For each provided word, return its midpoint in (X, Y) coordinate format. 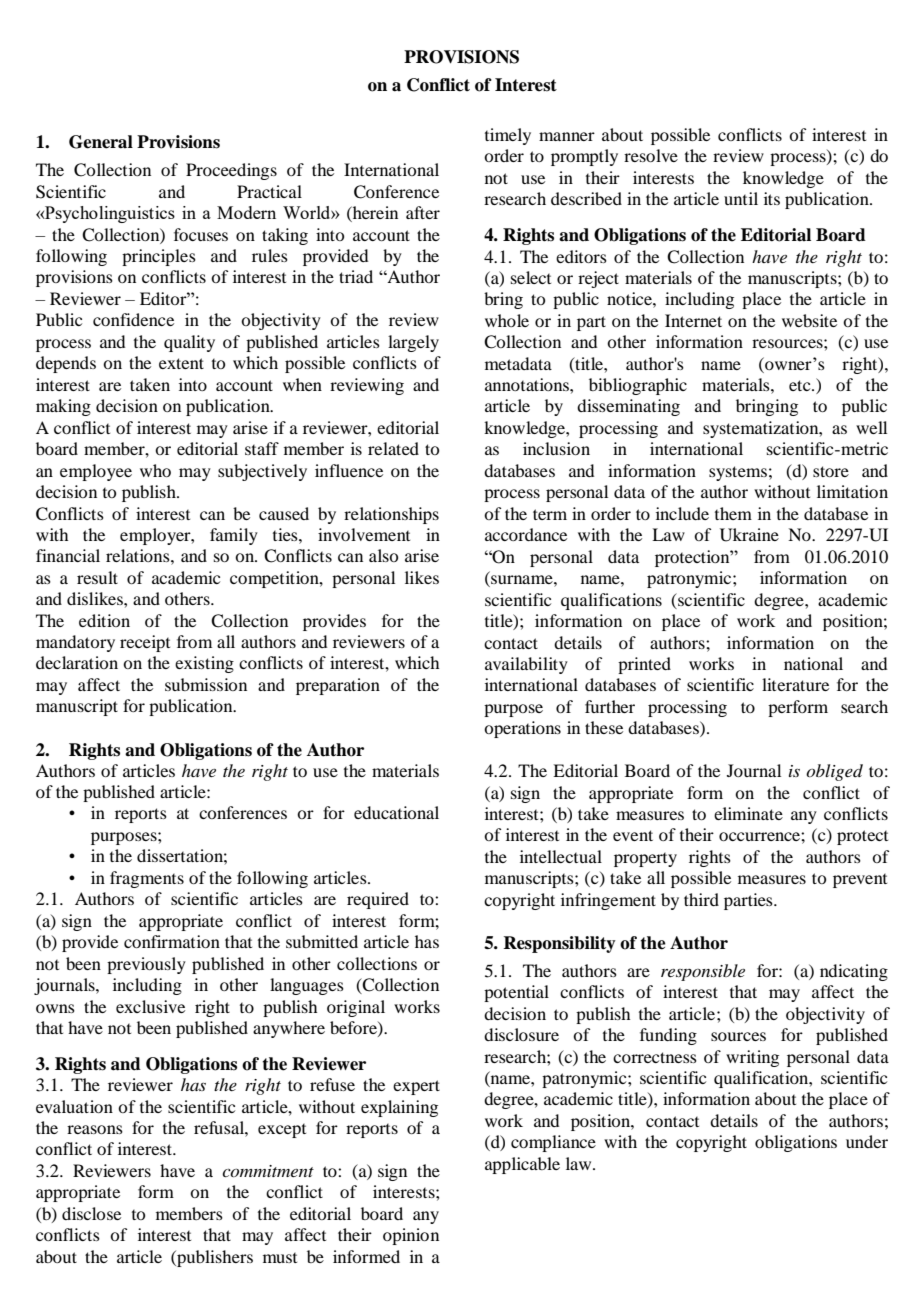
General (101, 142)
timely (508, 136)
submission (206, 684)
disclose (91, 1213)
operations (522, 729)
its (772, 198)
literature (795, 684)
